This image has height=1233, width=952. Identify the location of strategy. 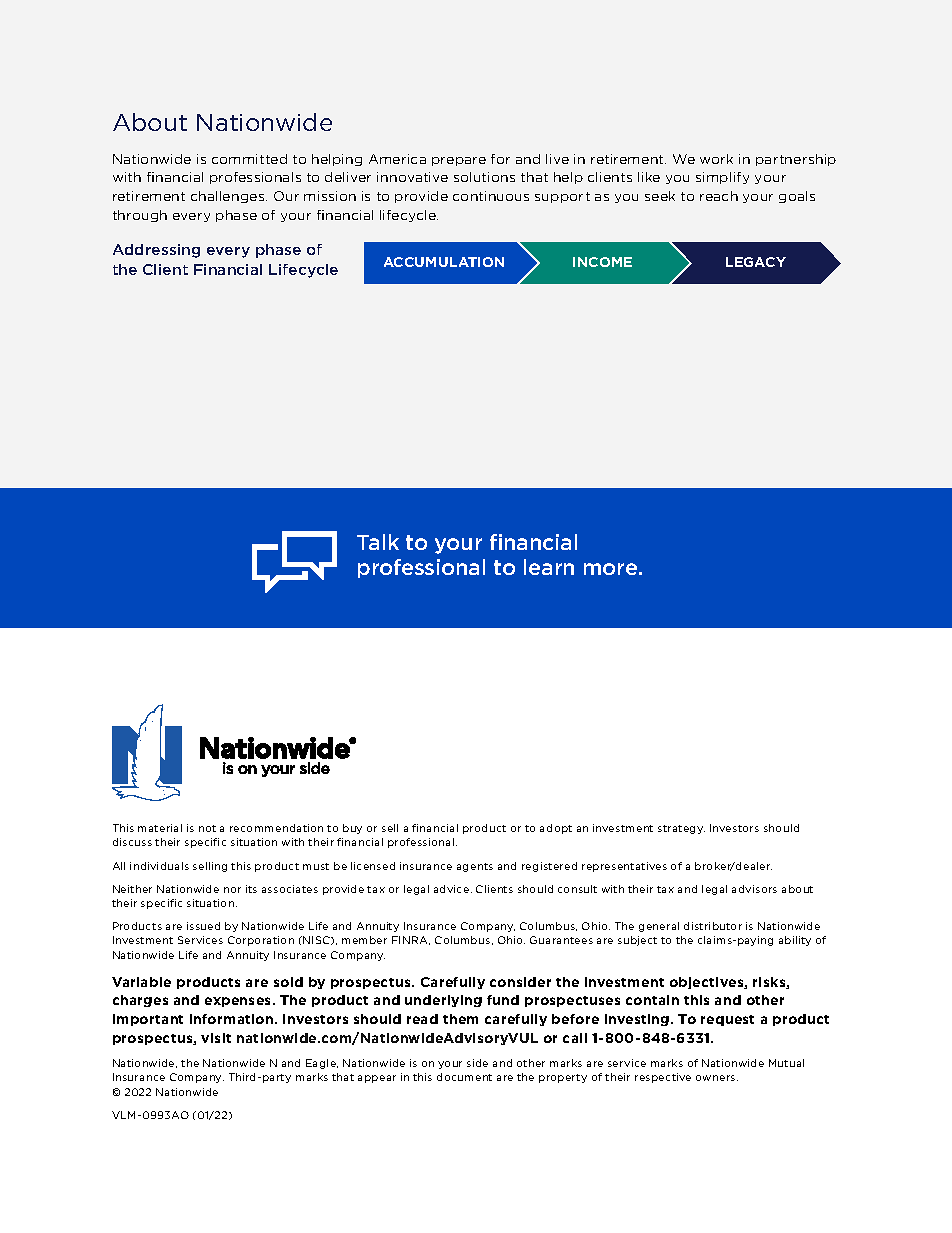
(681, 829).
